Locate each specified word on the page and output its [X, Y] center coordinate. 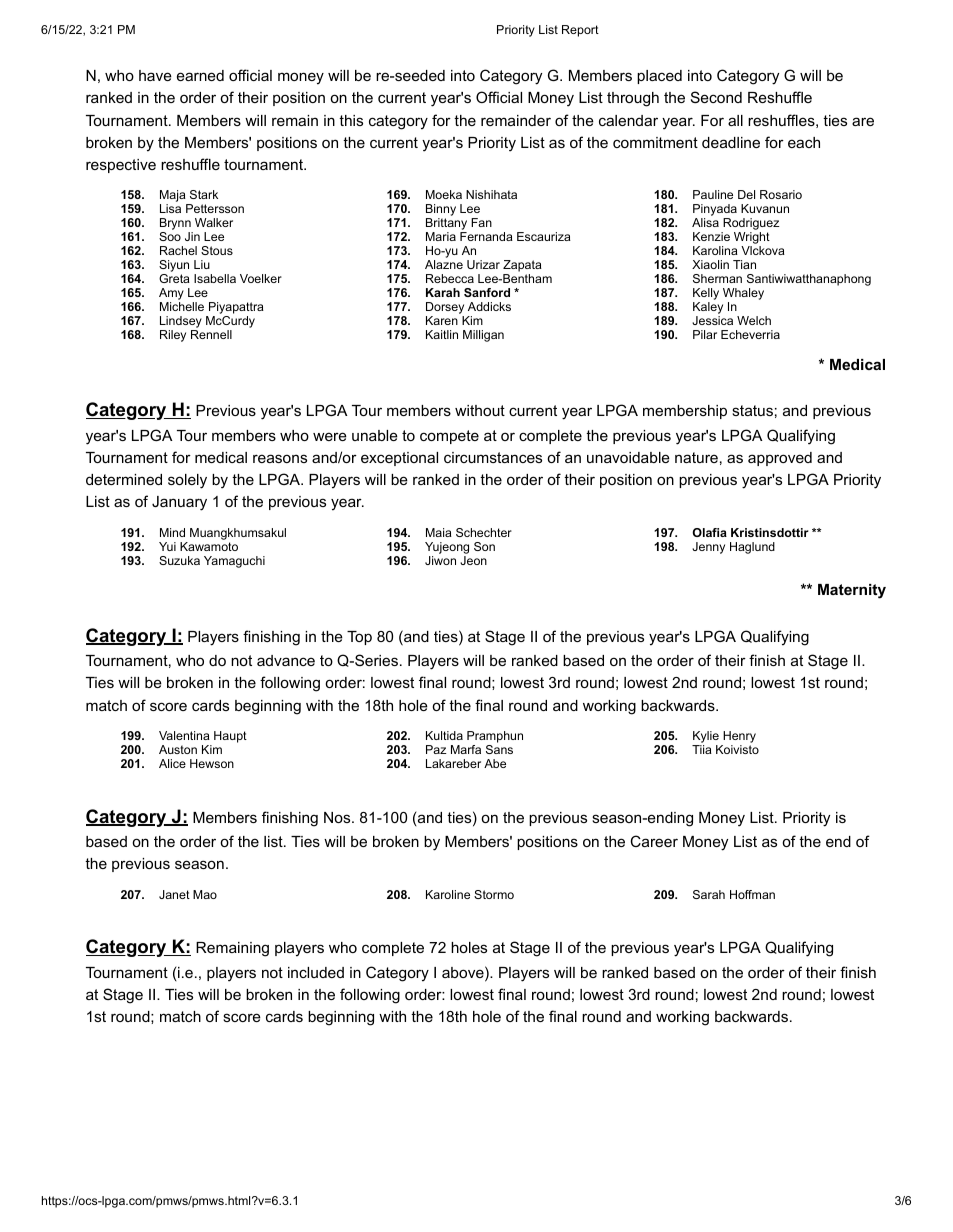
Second [716, 97]
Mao [205, 894]
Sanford [487, 292]
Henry [739, 737]
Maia [439, 532]
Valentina [184, 735]
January [179, 503]
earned [200, 75]
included [316, 972]
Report [580, 31]
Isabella [215, 278]
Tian [744, 264]
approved [780, 459]
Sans [499, 749]
